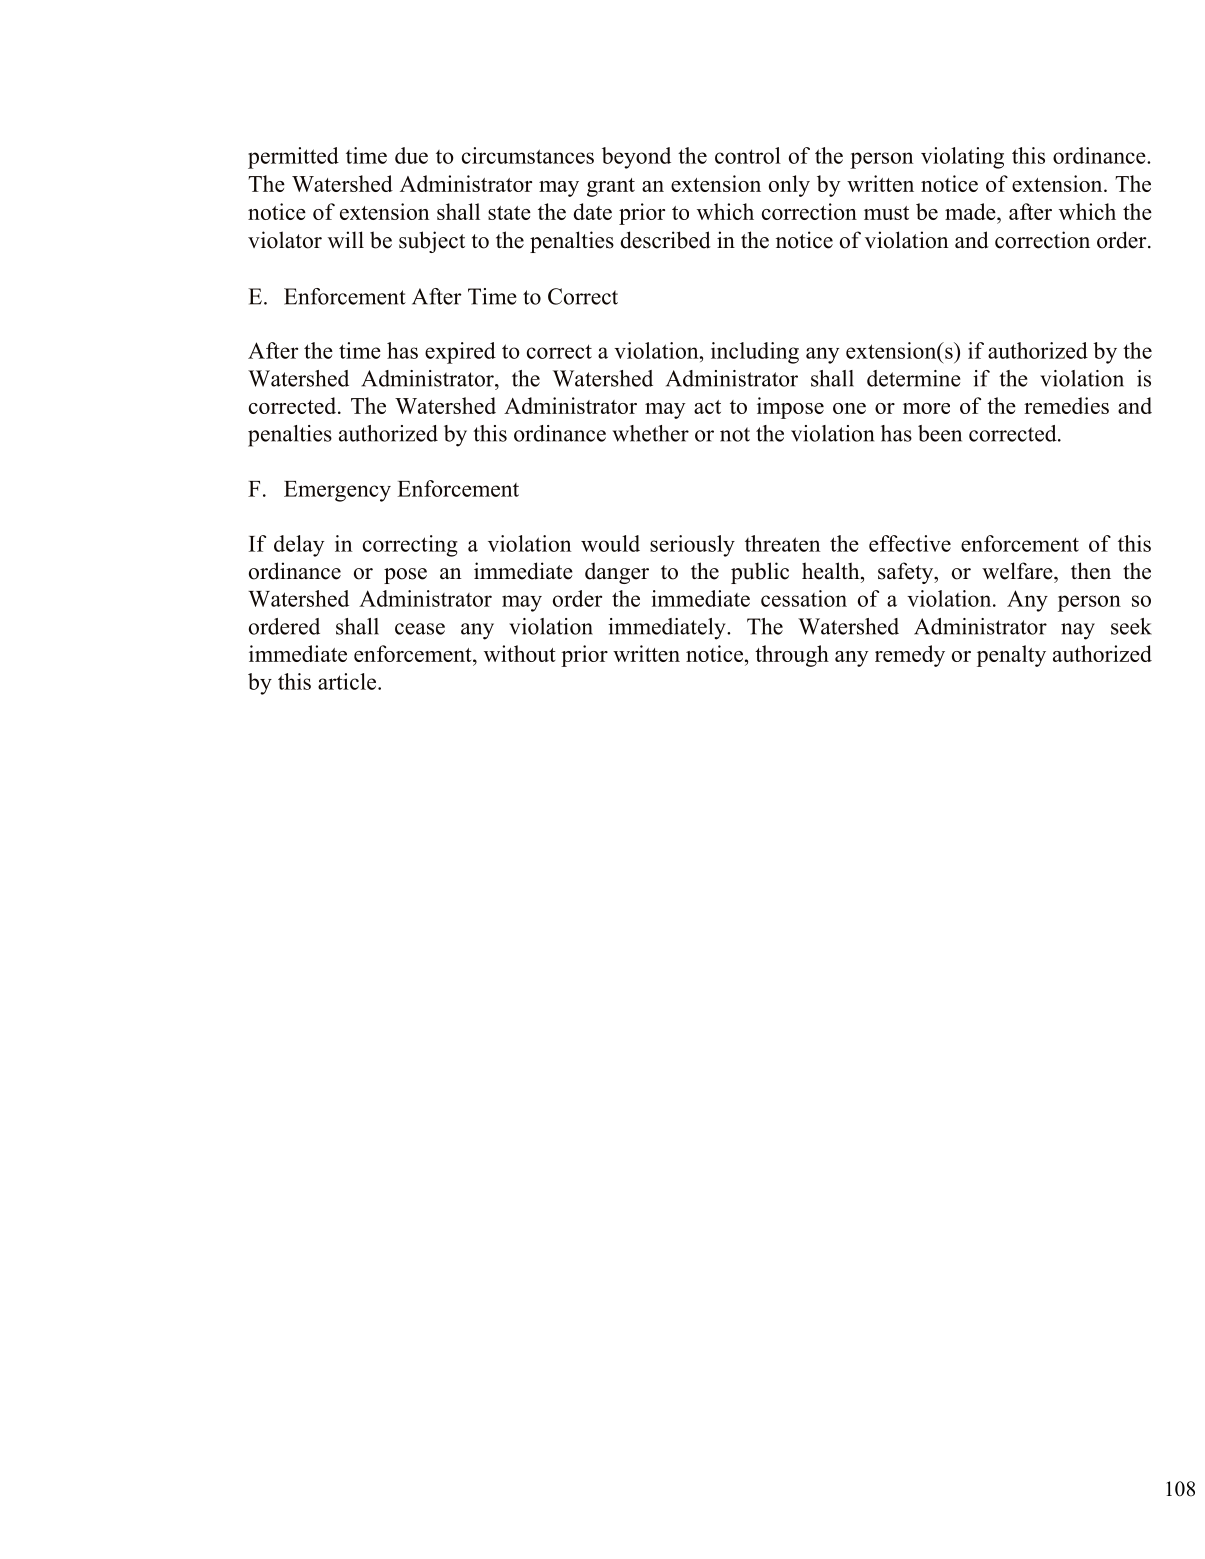 The image size is (1205, 1559). Describe the element at coordinates (748, 155) in the page. I see `control` at that location.
